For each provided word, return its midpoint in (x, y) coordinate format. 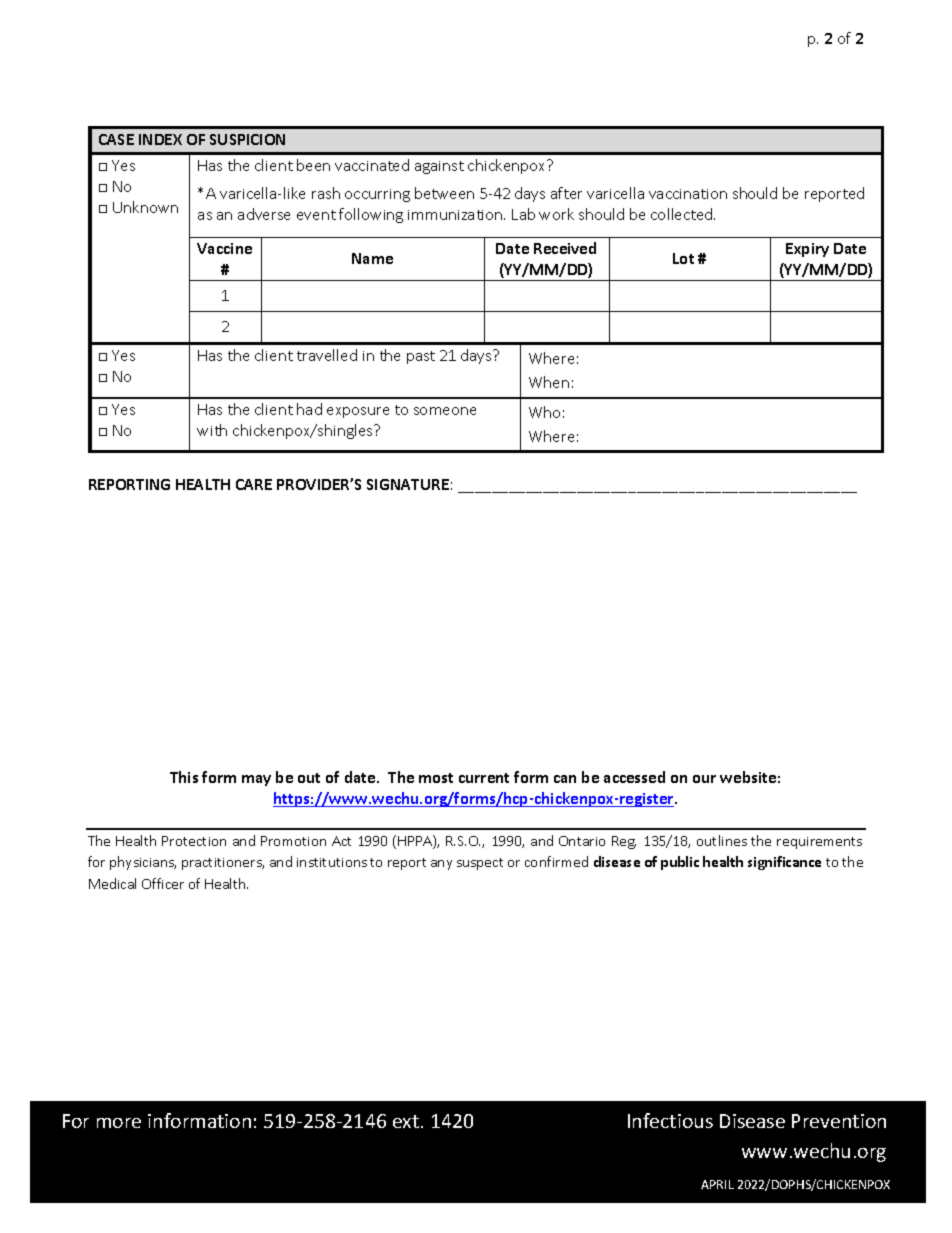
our (704, 779)
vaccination (688, 194)
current (484, 778)
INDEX (160, 139)
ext (406, 1121)
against (439, 167)
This (184, 777)
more (119, 1123)
